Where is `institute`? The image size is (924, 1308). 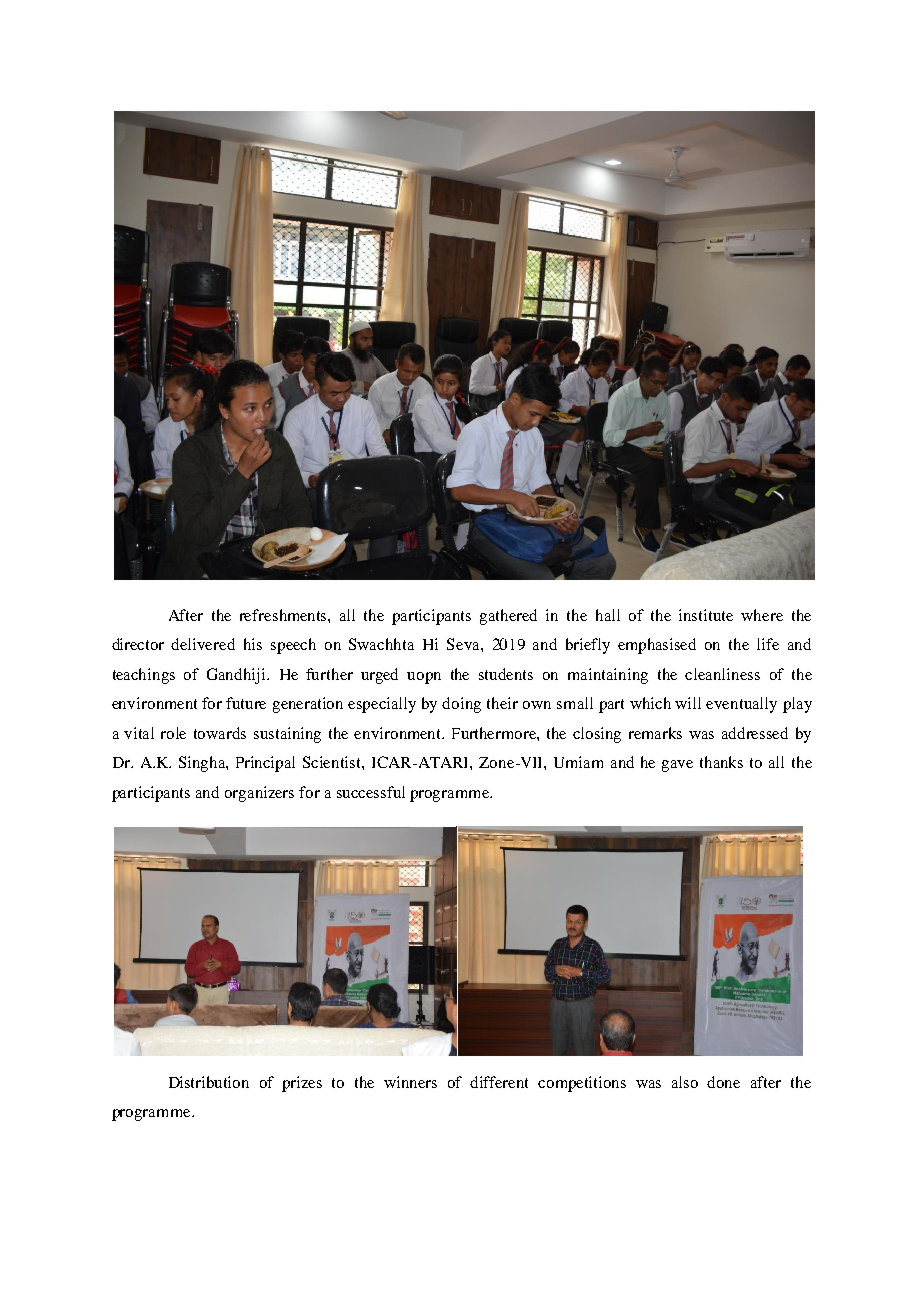 institute is located at coordinates (706, 615).
